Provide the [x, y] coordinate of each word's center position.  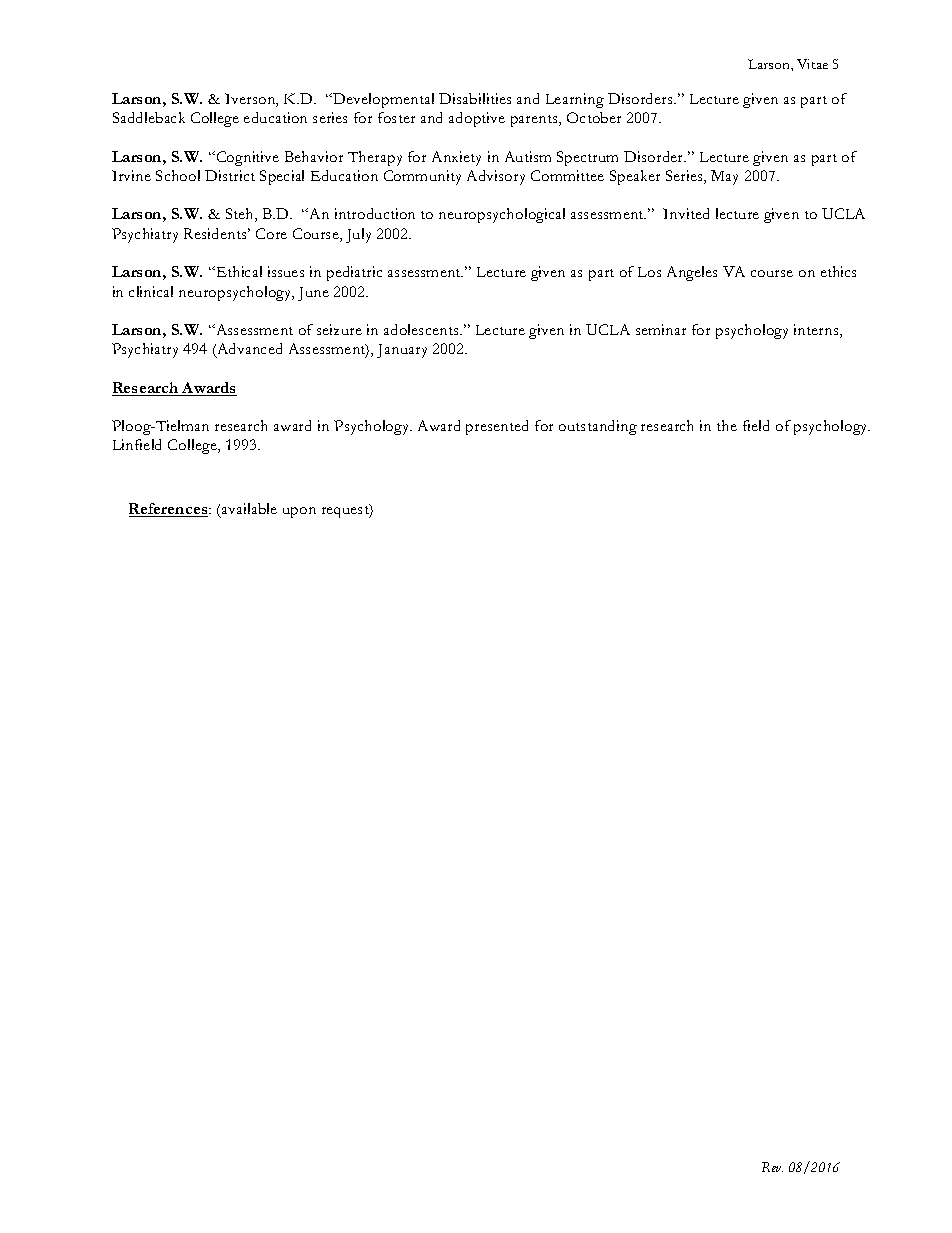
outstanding [598, 427]
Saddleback [149, 117]
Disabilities [475, 98]
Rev [772, 1167]
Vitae [812, 64]
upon [299, 512]
